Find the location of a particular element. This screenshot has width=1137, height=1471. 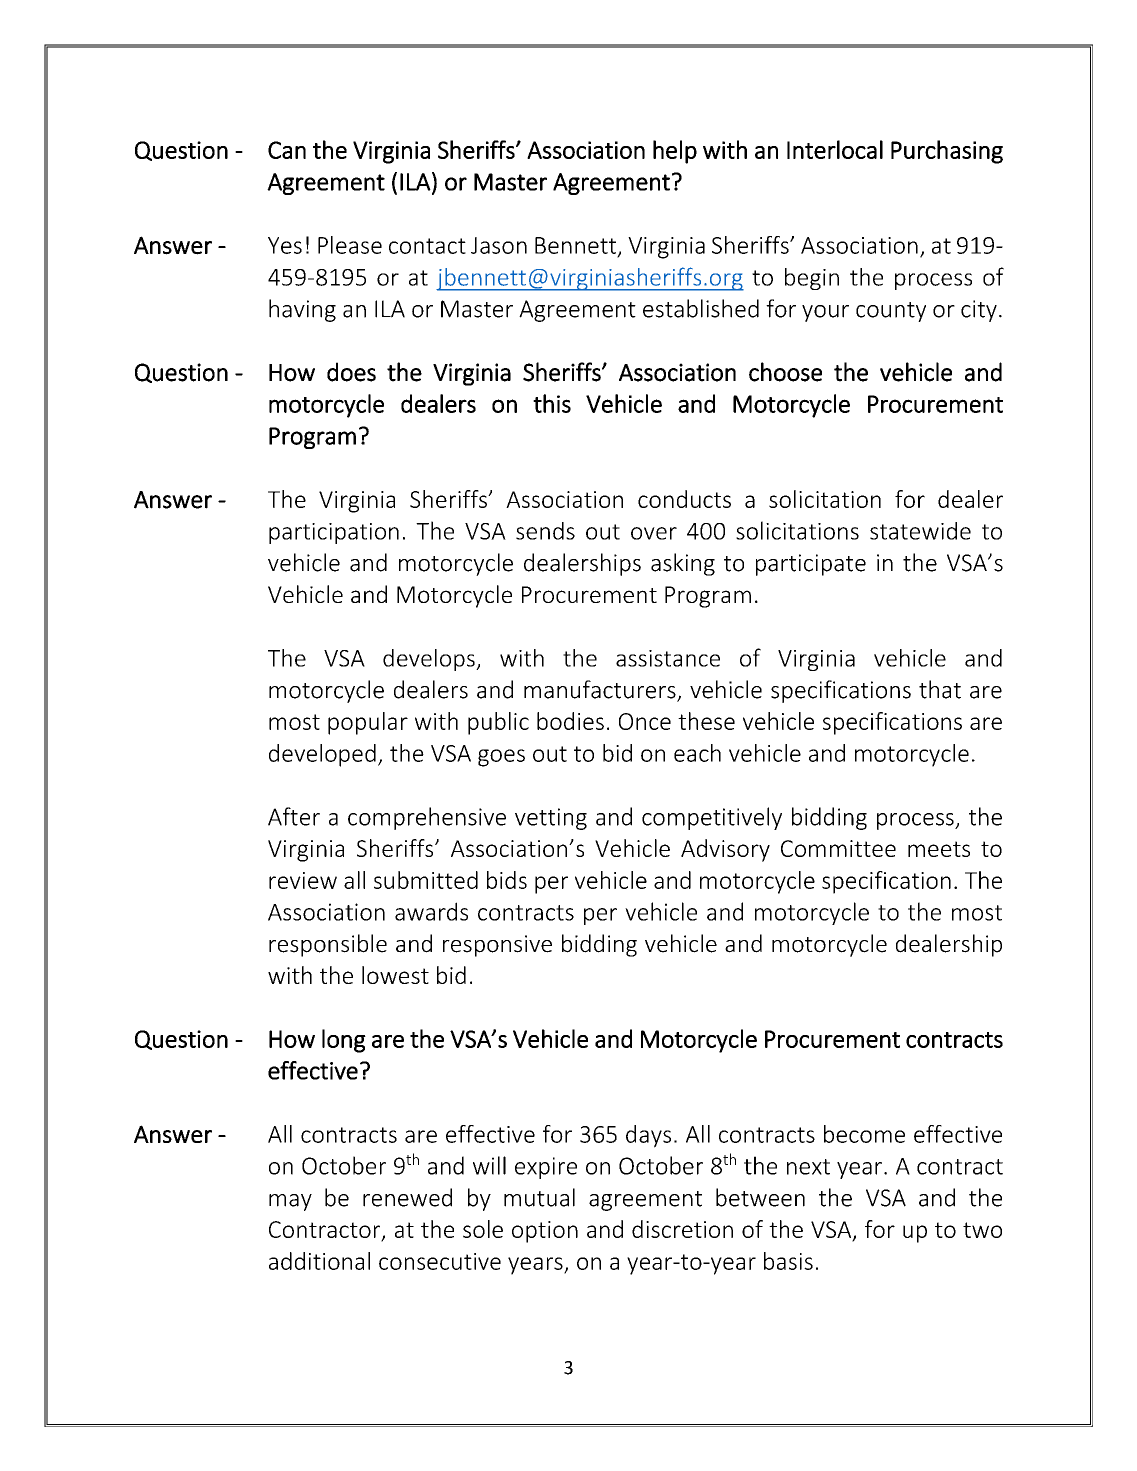

lowest is located at coordinates (395, 975).
